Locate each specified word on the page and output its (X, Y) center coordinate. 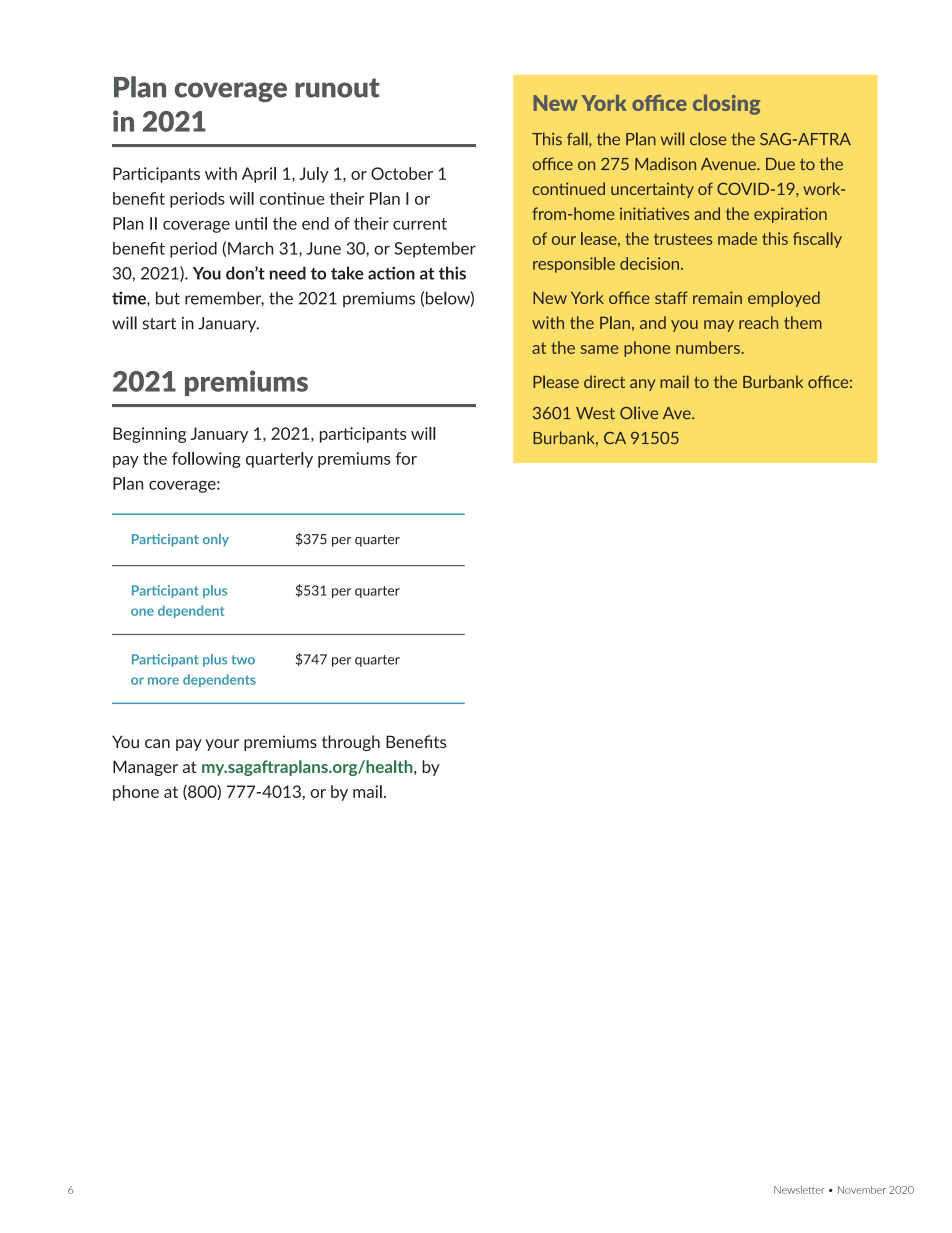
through (351, 743)
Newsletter (799, 1190)
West (595, 413)
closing (726, 104)
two (243, 660)
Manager (145, 768)
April (259, 175)
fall (578, 139)
